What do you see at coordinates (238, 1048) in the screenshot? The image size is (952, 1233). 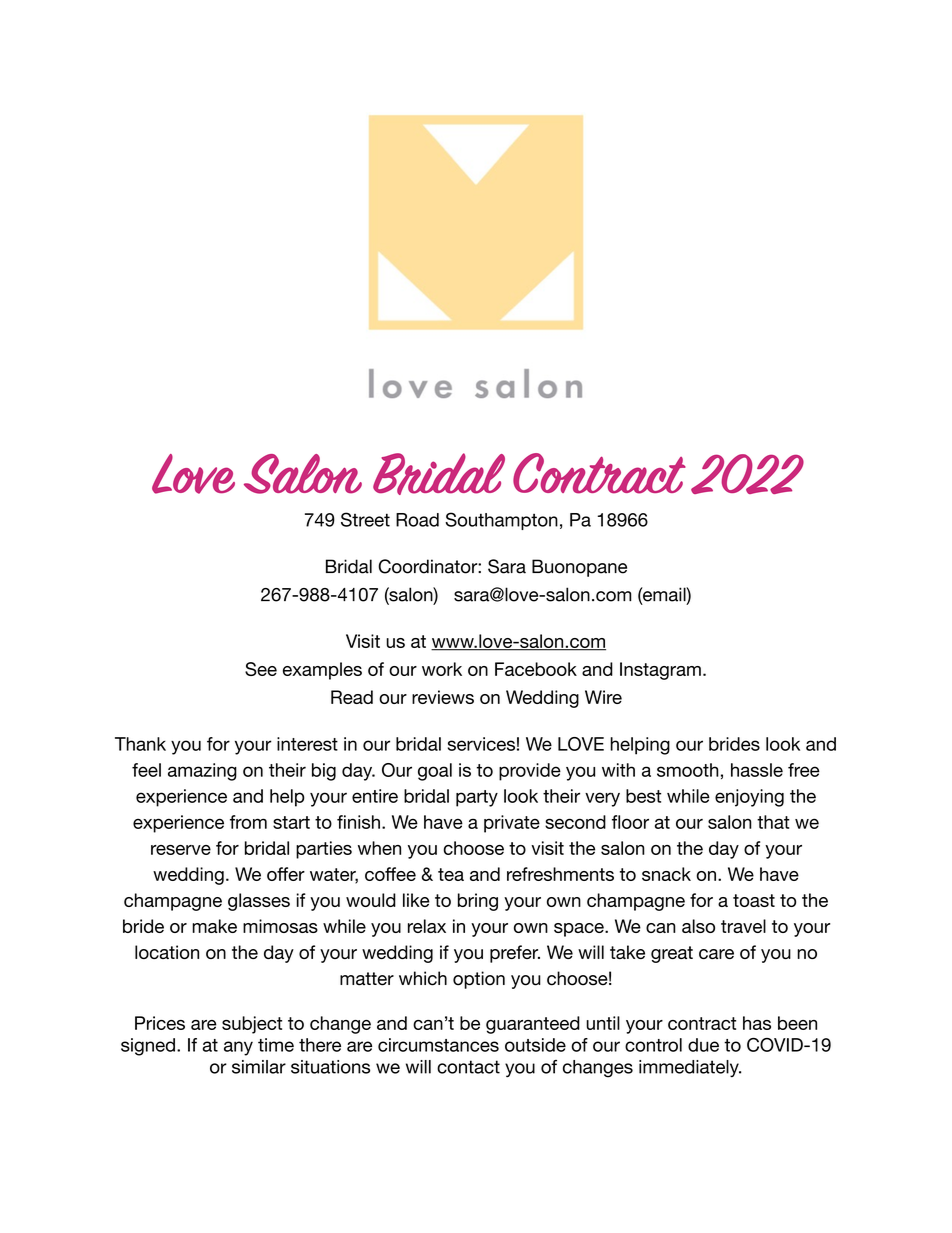 I see `any` at bounding box center [238, 1048].
